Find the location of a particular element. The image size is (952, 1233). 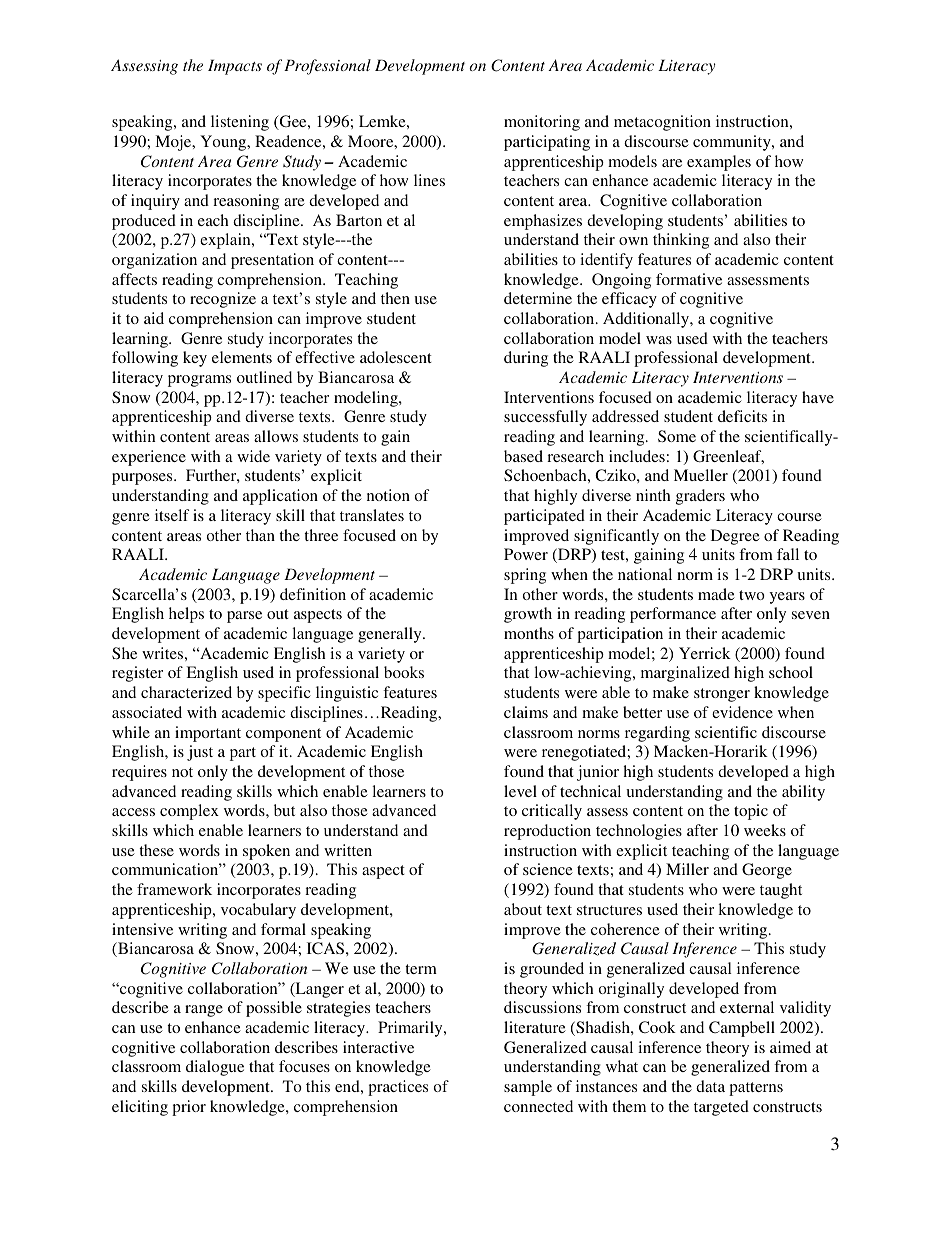

community is located at coordinates (733, 143).
